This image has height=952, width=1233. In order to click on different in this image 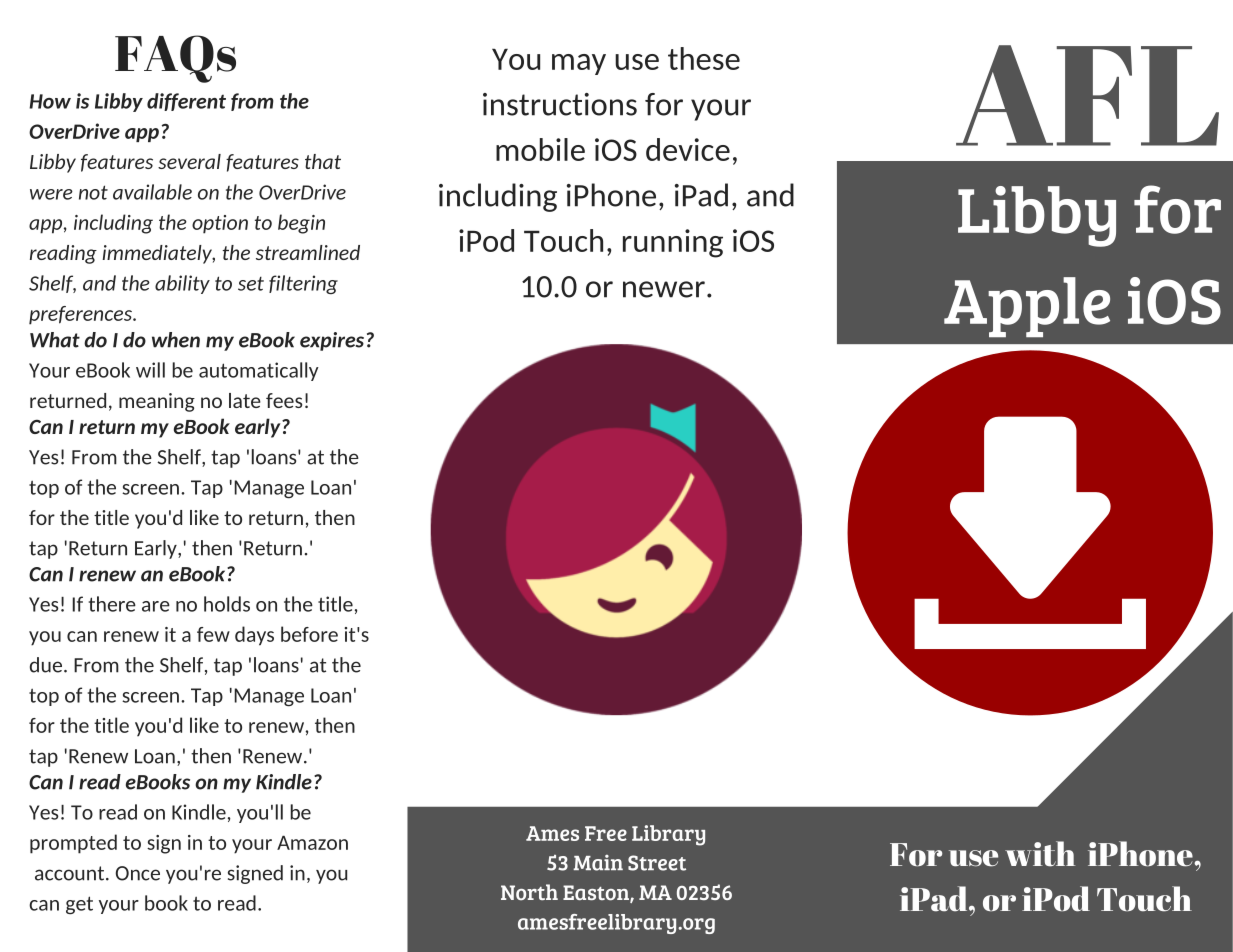, I will do `click(186, 102)`.
